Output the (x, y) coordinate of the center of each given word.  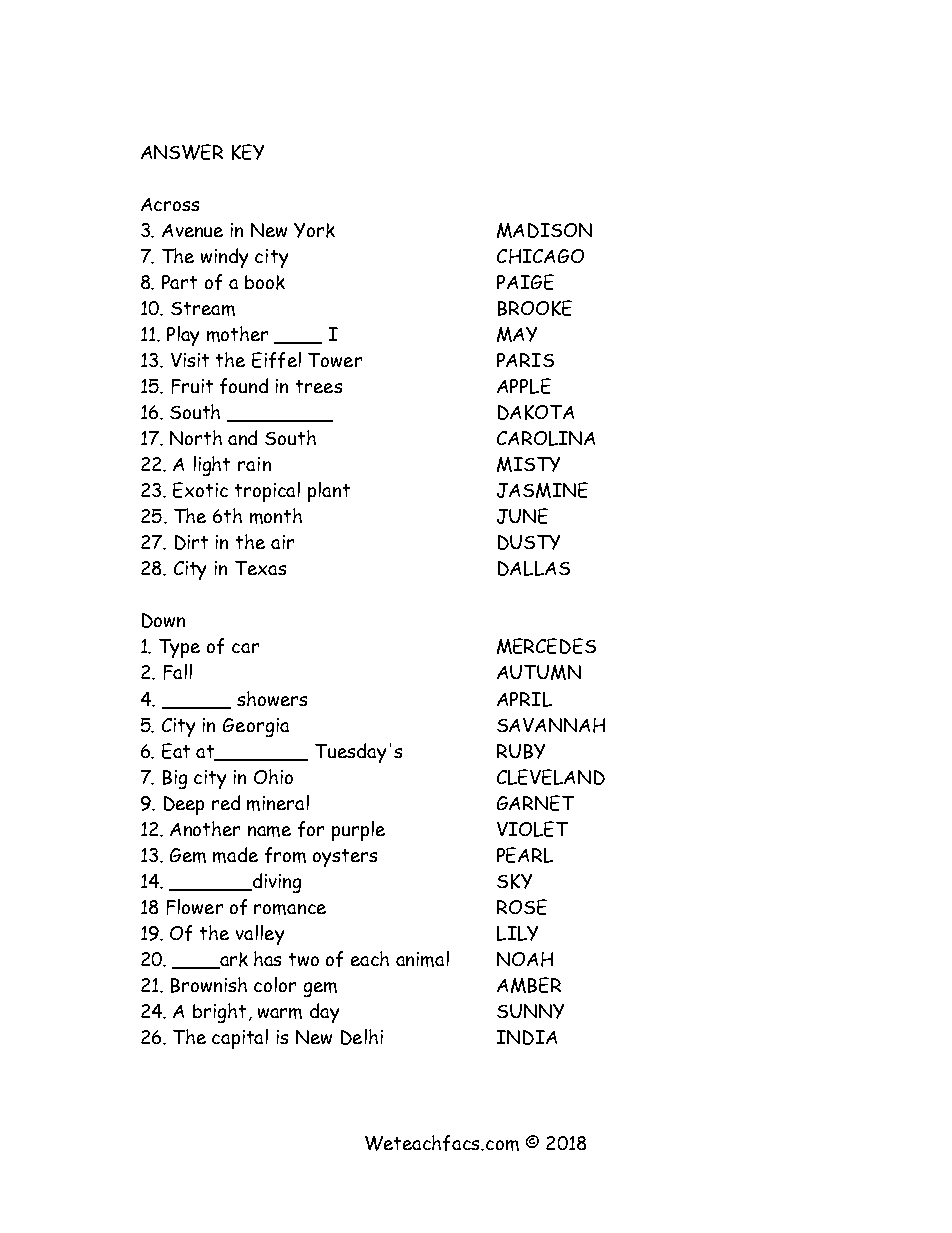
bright (219, 1013)
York (314, 230)
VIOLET (532, 829)
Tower (335, 360)
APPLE (524, 386)
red (226, 802)
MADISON (544, 230)
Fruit (192, 386)
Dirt (191, 542)
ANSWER (182, 152)
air (282, 542)
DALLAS (534, 568)
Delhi (362, 1037)
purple (358, 831)
